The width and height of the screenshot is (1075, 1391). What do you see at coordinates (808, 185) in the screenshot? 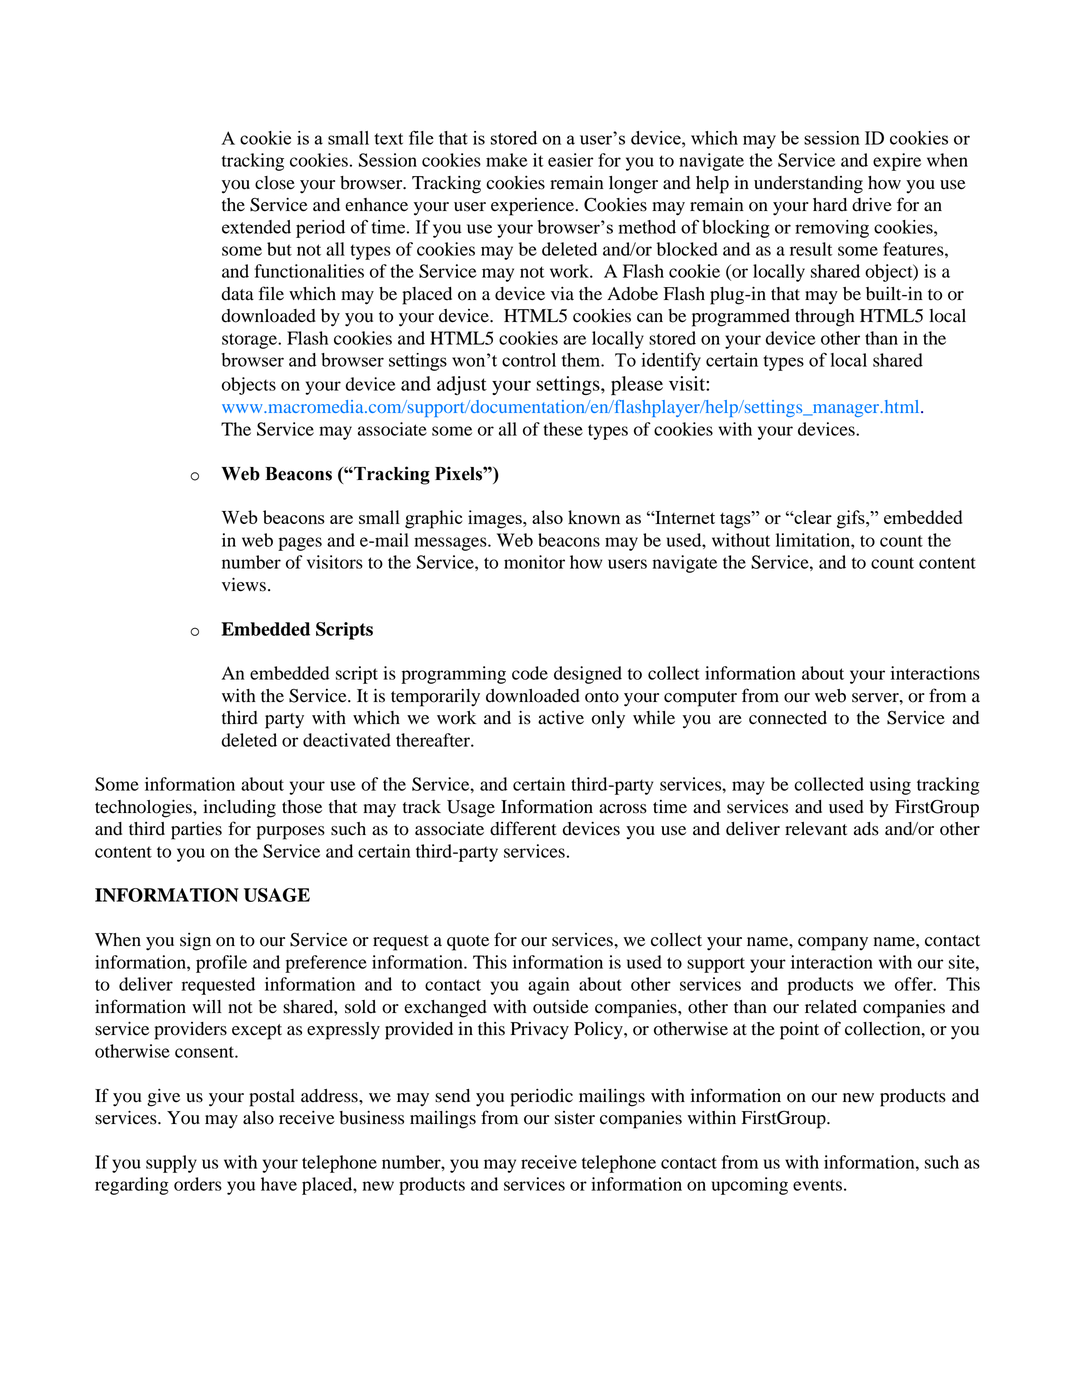
I see `understanding` at bounding box center [808, 185].
